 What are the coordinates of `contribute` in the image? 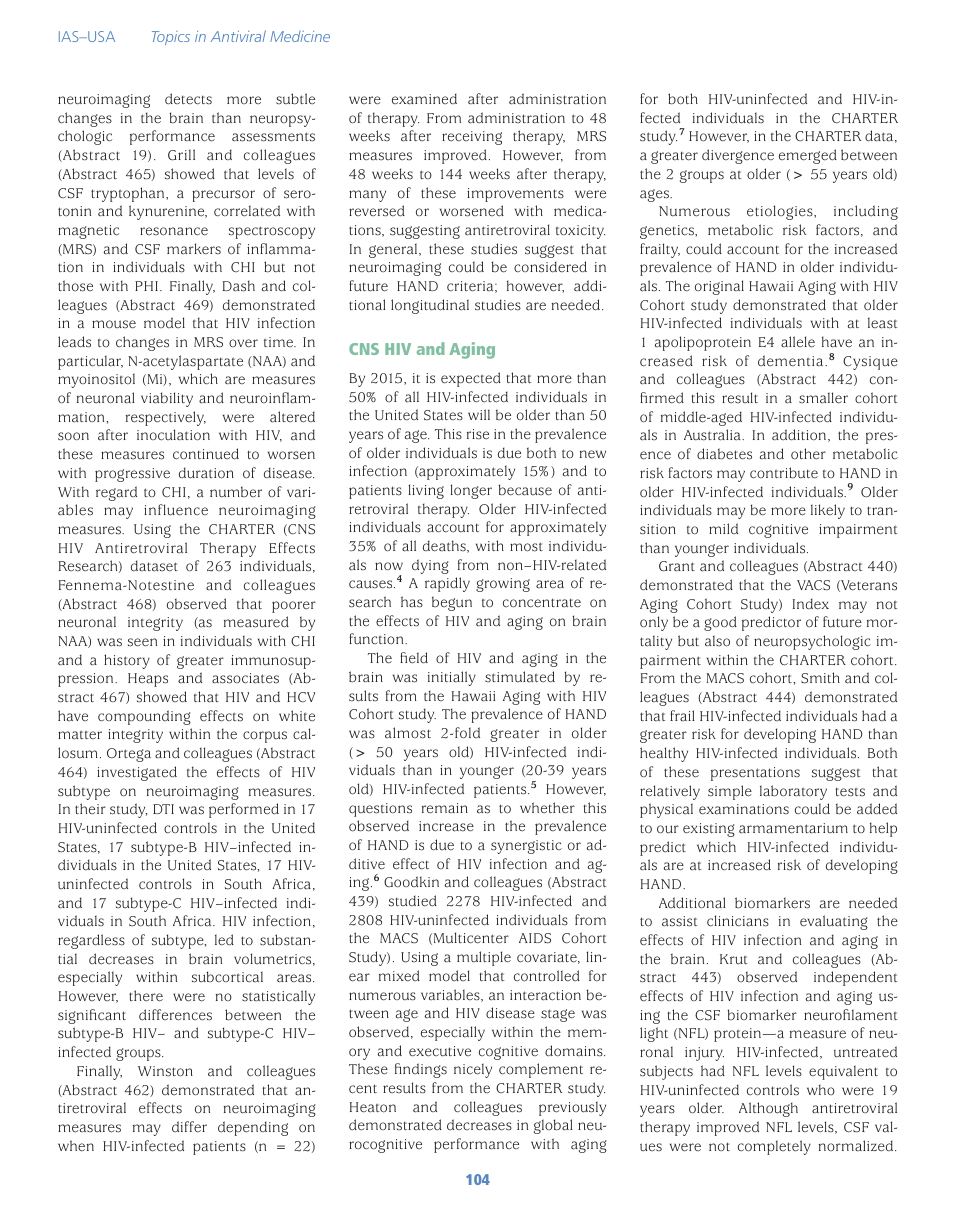 It's located at (784, 473).
